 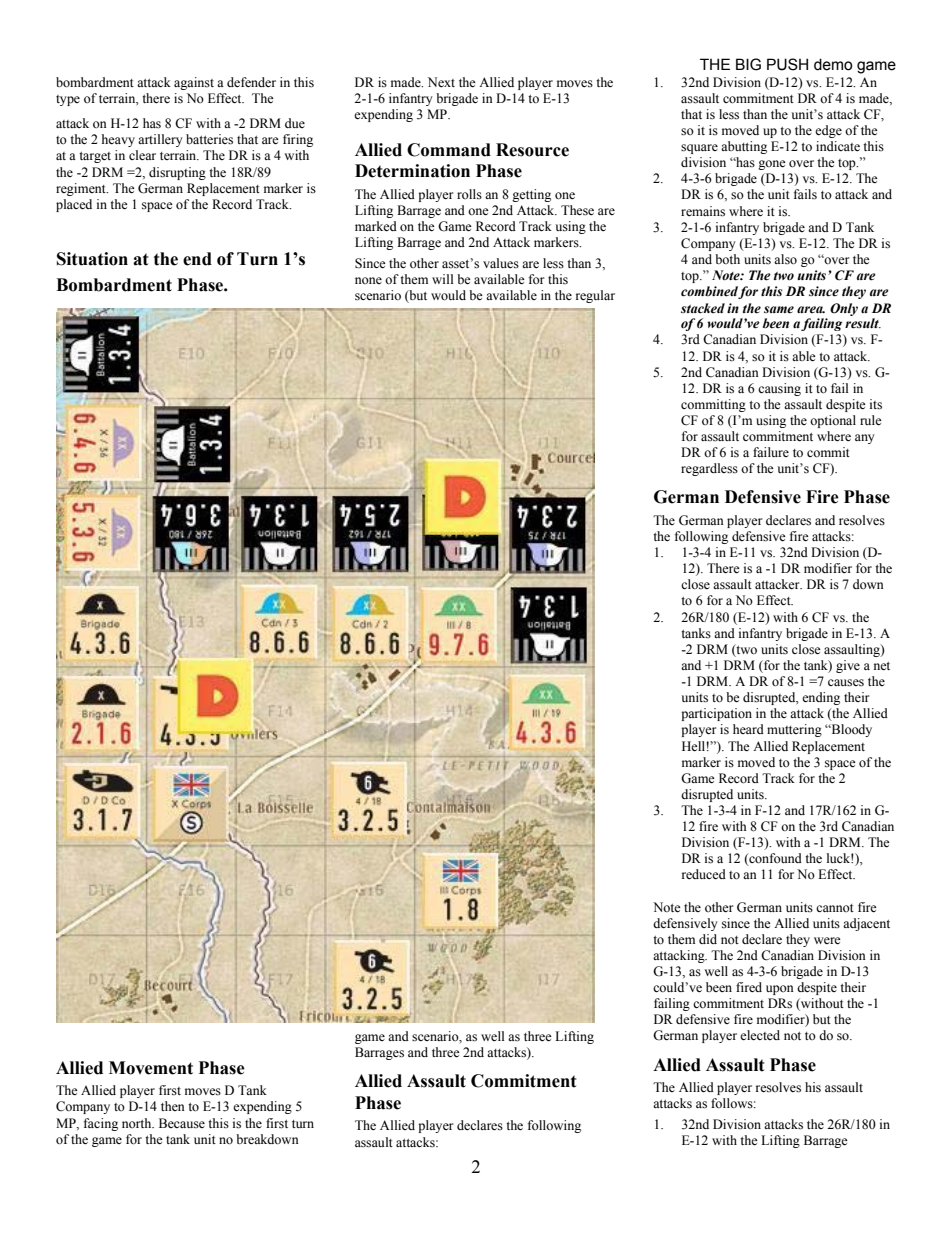 I want to click on none, so click(x=368, y=280).
